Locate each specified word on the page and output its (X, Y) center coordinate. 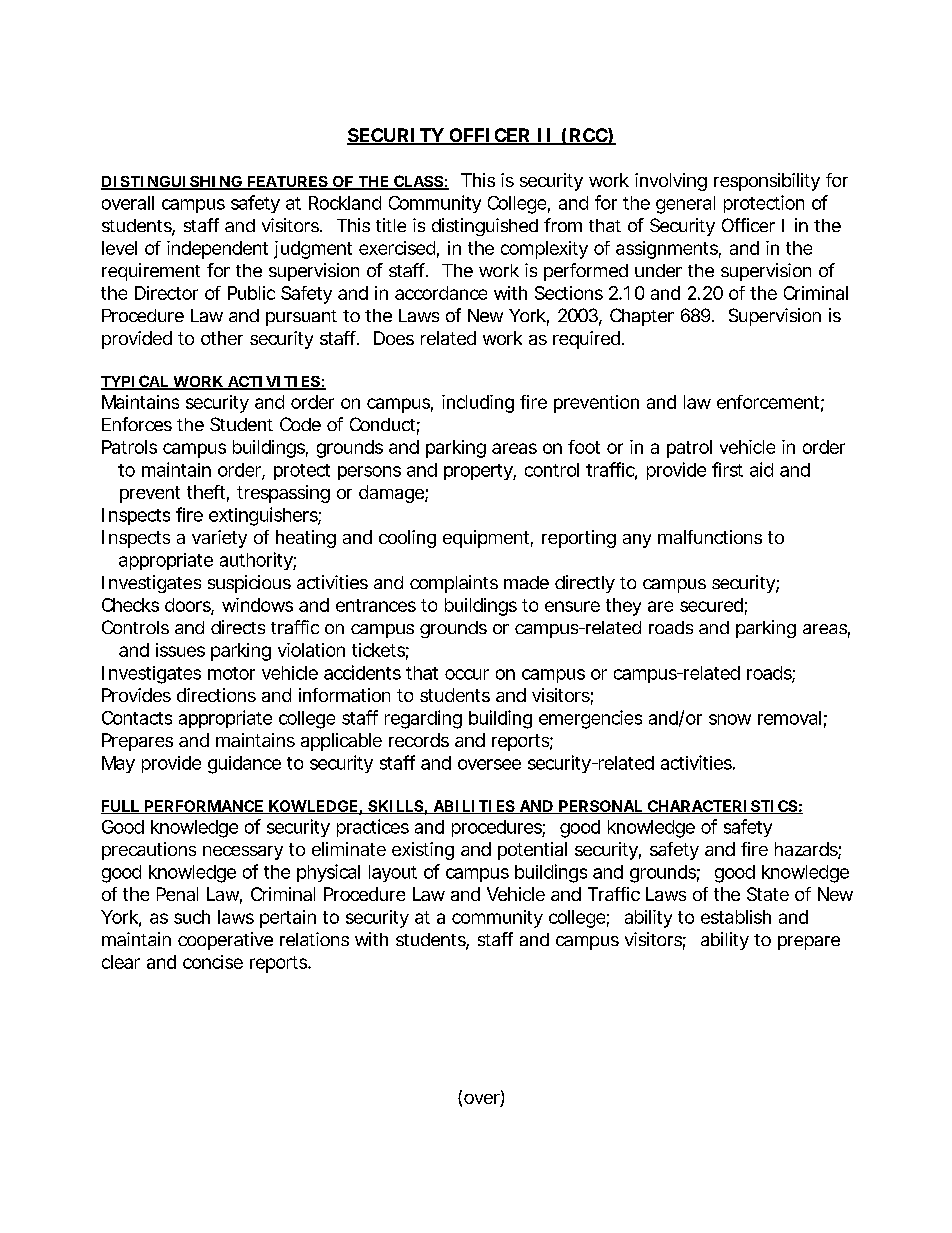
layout (393, 873)
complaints (454, 584)
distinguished (485, 227)
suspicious (249, 584)
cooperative (225, 941)
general (685, 205)
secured (711, 605)
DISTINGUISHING (172, 183)
